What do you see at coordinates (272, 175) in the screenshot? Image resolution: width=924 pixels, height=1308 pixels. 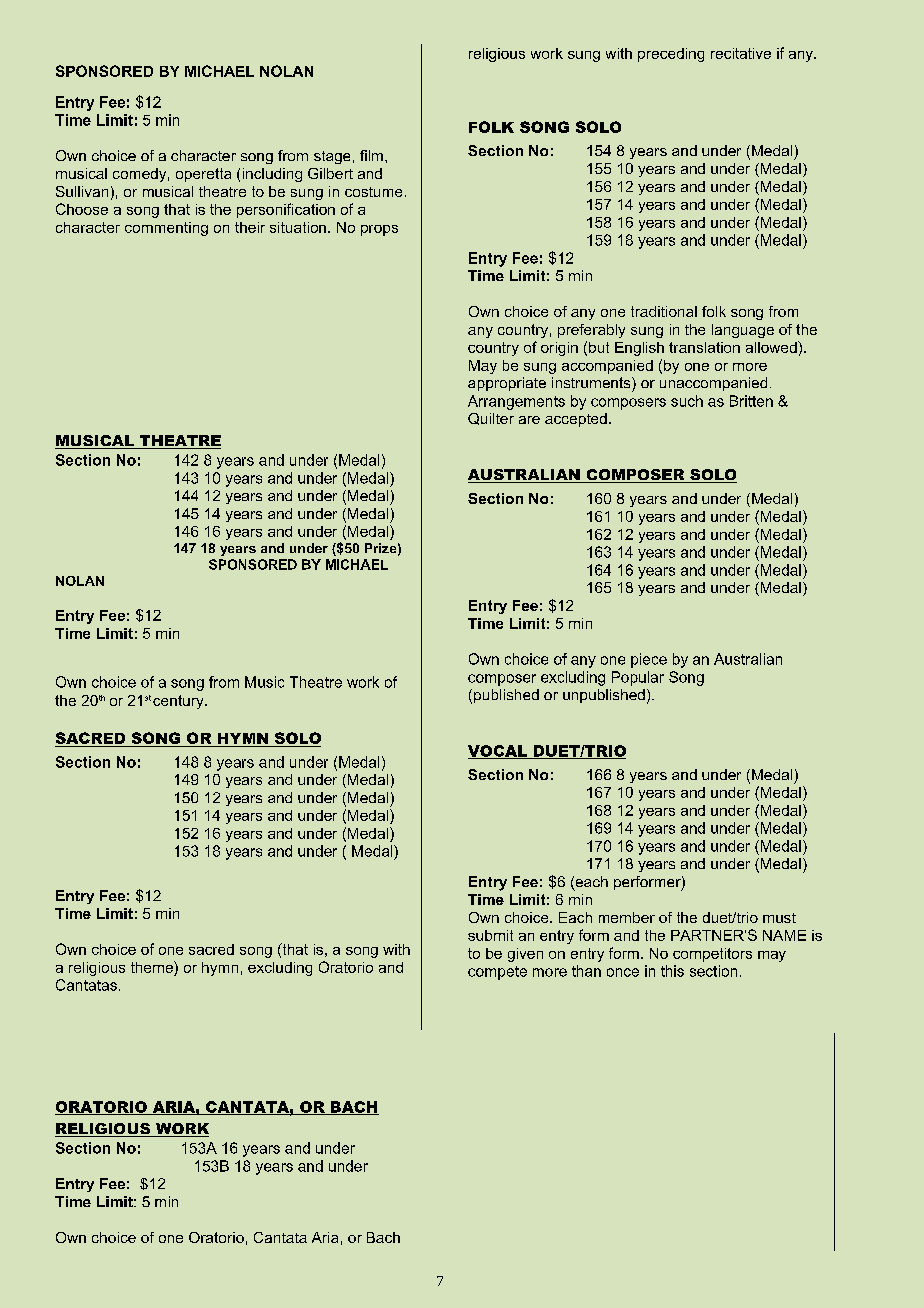 I see `including` at bounding box center [272, 175].
